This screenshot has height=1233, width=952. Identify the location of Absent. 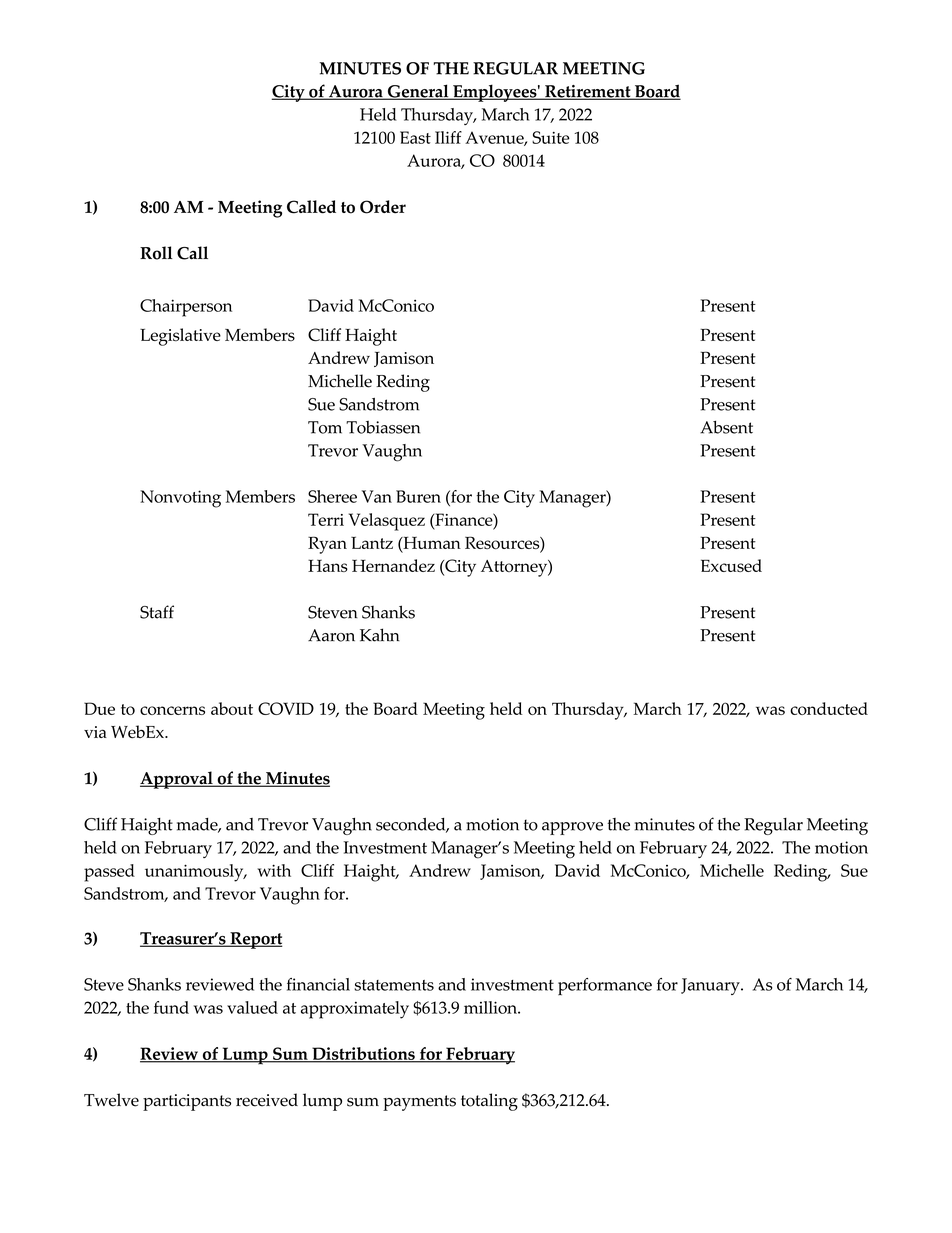
(726, 427).
